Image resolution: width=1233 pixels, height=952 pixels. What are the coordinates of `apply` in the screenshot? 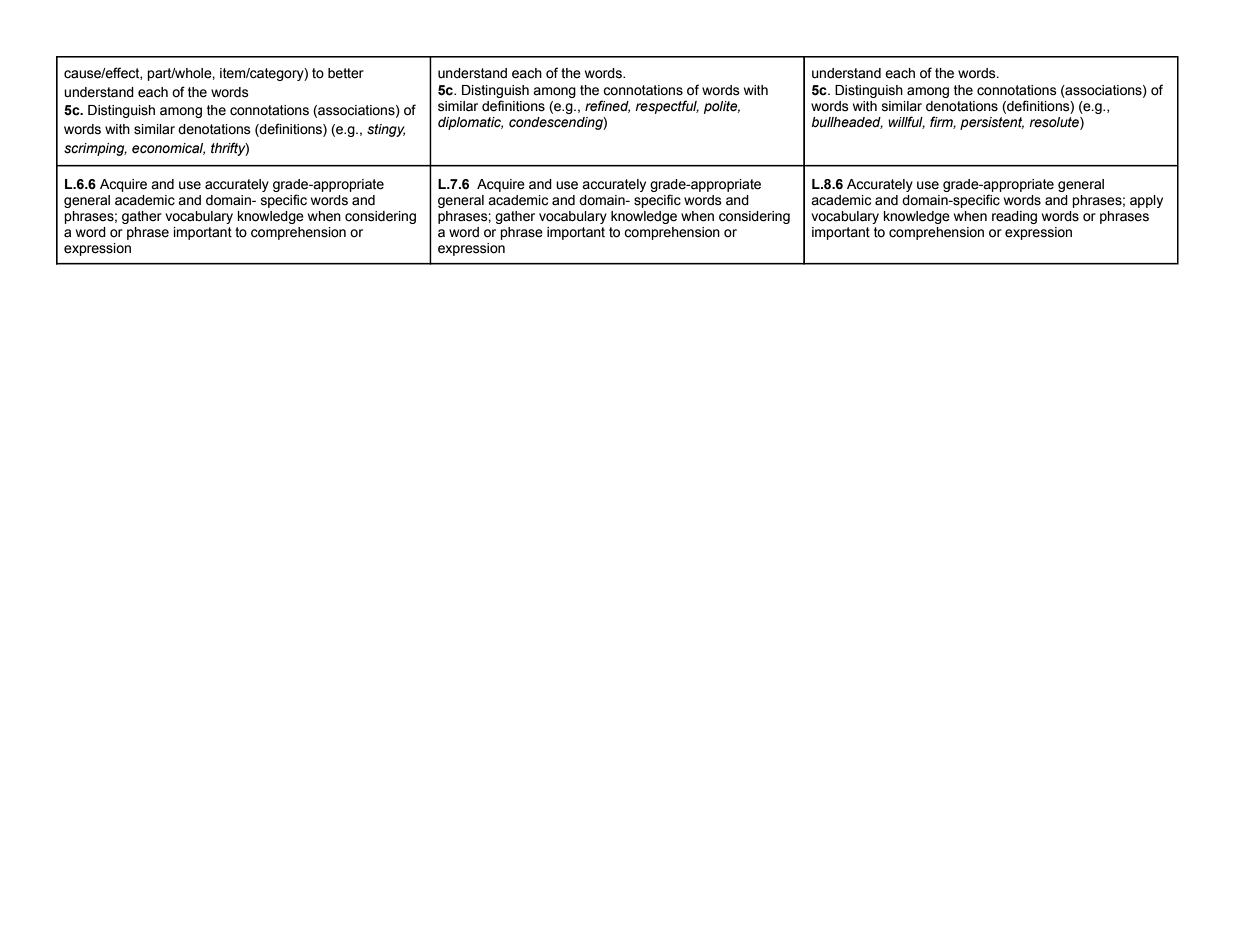 It's located at (1146, 201).
